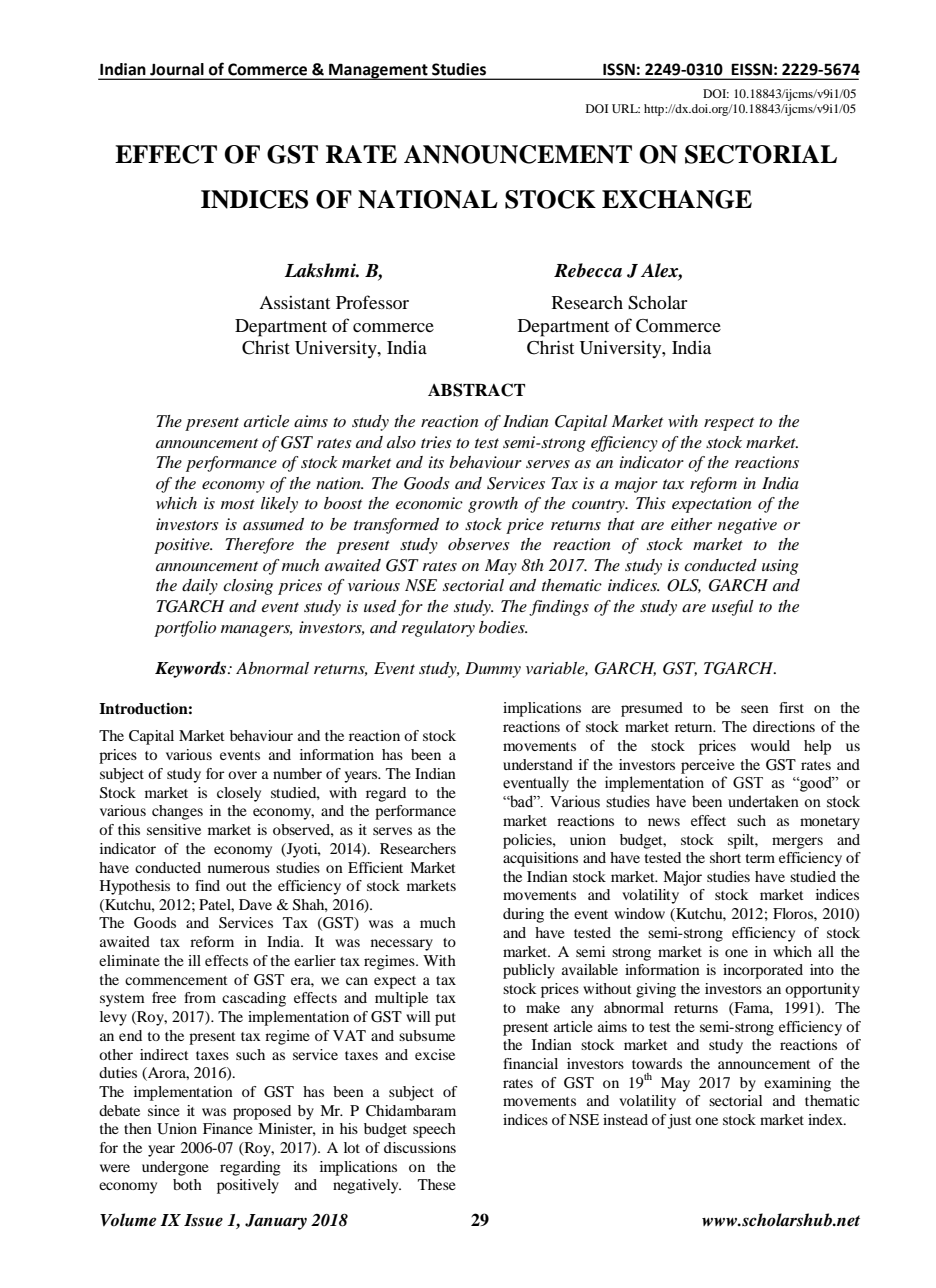 Image resolution: width=936 pixels, height=1288 pixels. Describe the element at coordinates (378, 71) in the page. I see `Management` at that location.
